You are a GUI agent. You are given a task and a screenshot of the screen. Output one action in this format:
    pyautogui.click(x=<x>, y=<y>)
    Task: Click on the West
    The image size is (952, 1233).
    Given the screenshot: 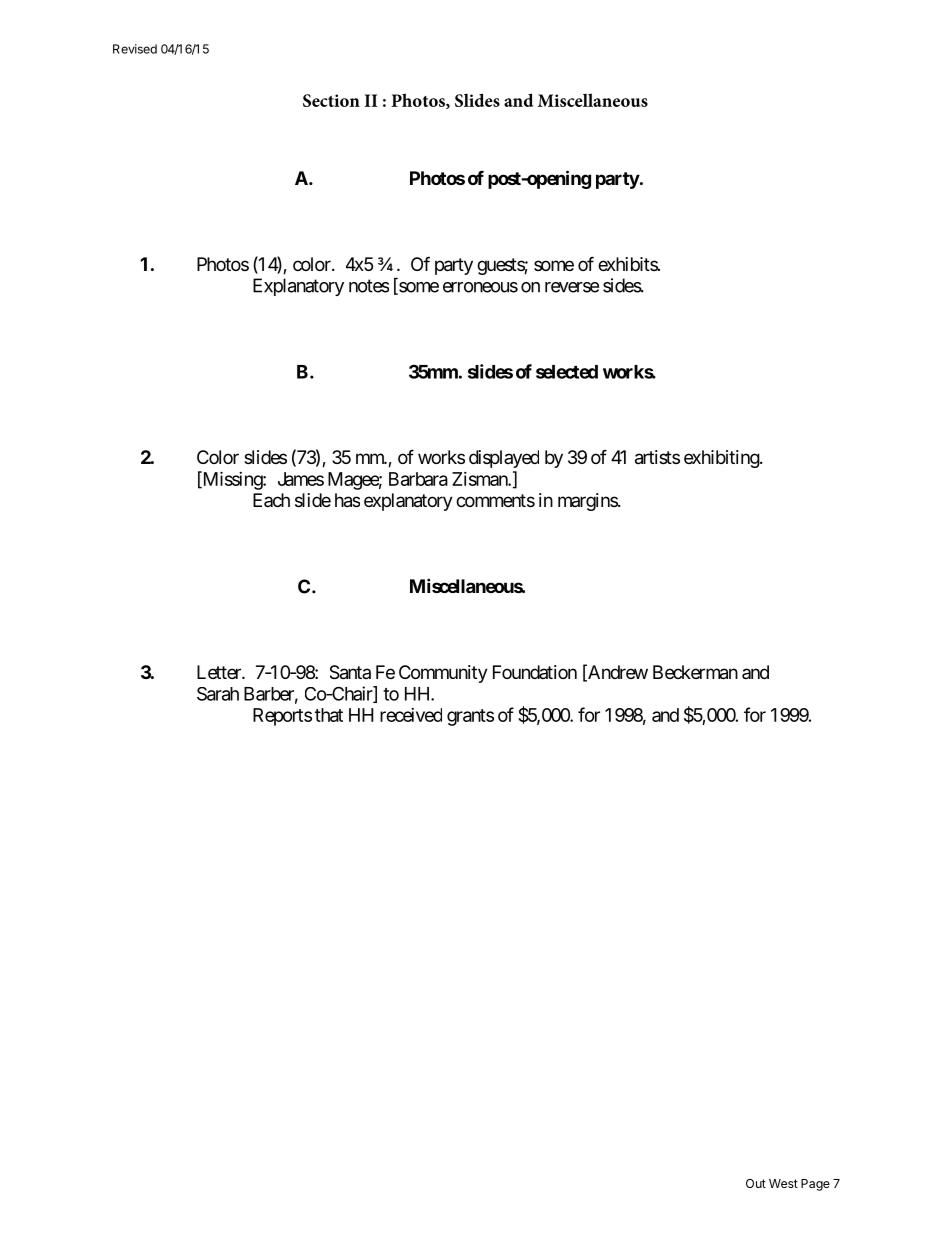 What is the action you would take?
    pyautogui.click(x=783, y=1183)
